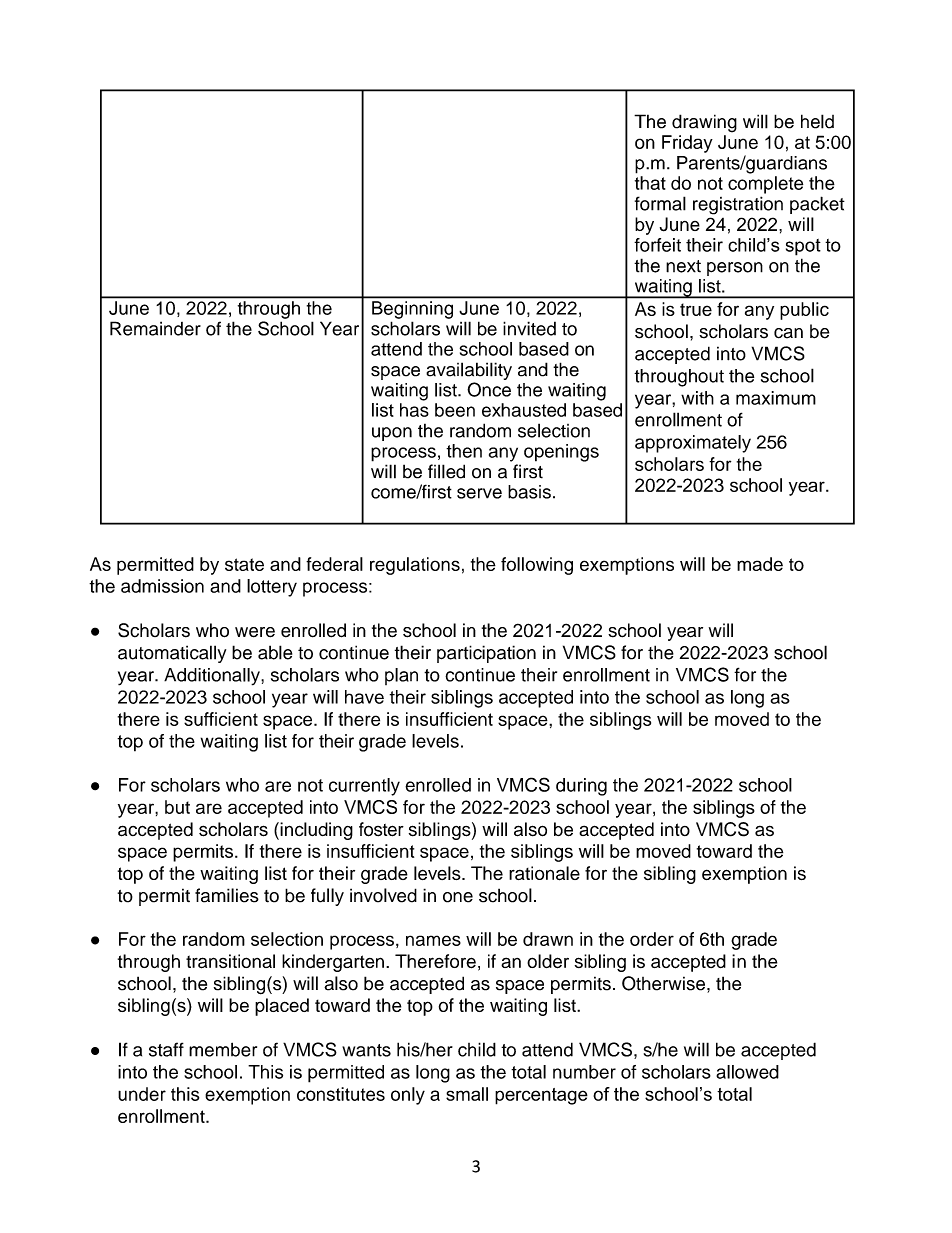  Describe the element at coordinates (486, 654) in the screenshot. I see `participation` at that location.
